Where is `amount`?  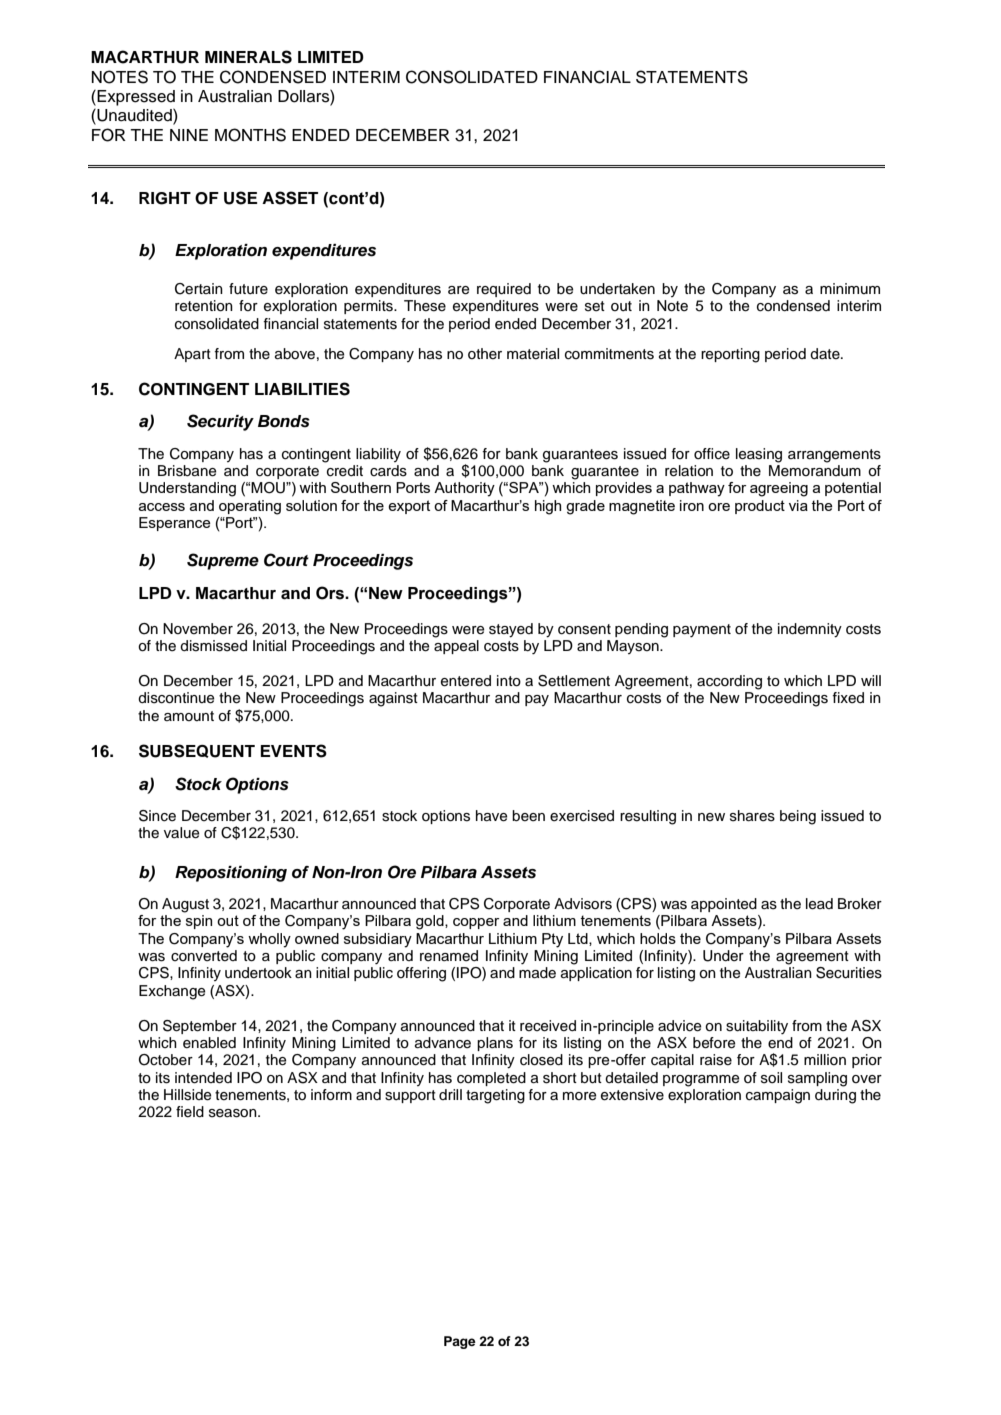 amount is located at coordinates (189, 716).
